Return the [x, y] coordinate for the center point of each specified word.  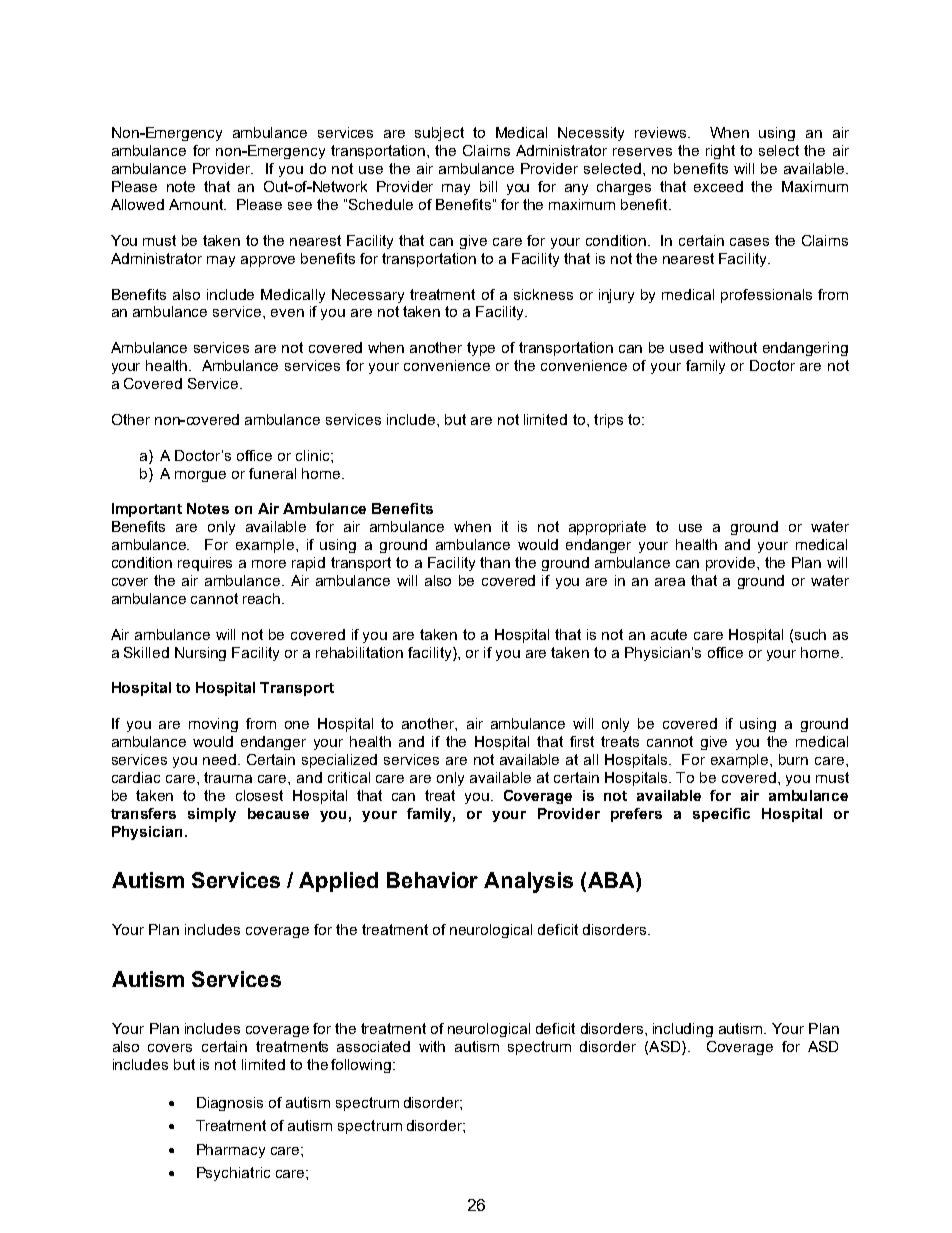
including [683, 1030]
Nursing [200, 654]
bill [488, 186]
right [720, 152]
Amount [197, 204]
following [361, 1066]
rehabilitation [359, 652]
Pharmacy [231, 1151]
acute [669, 634]
